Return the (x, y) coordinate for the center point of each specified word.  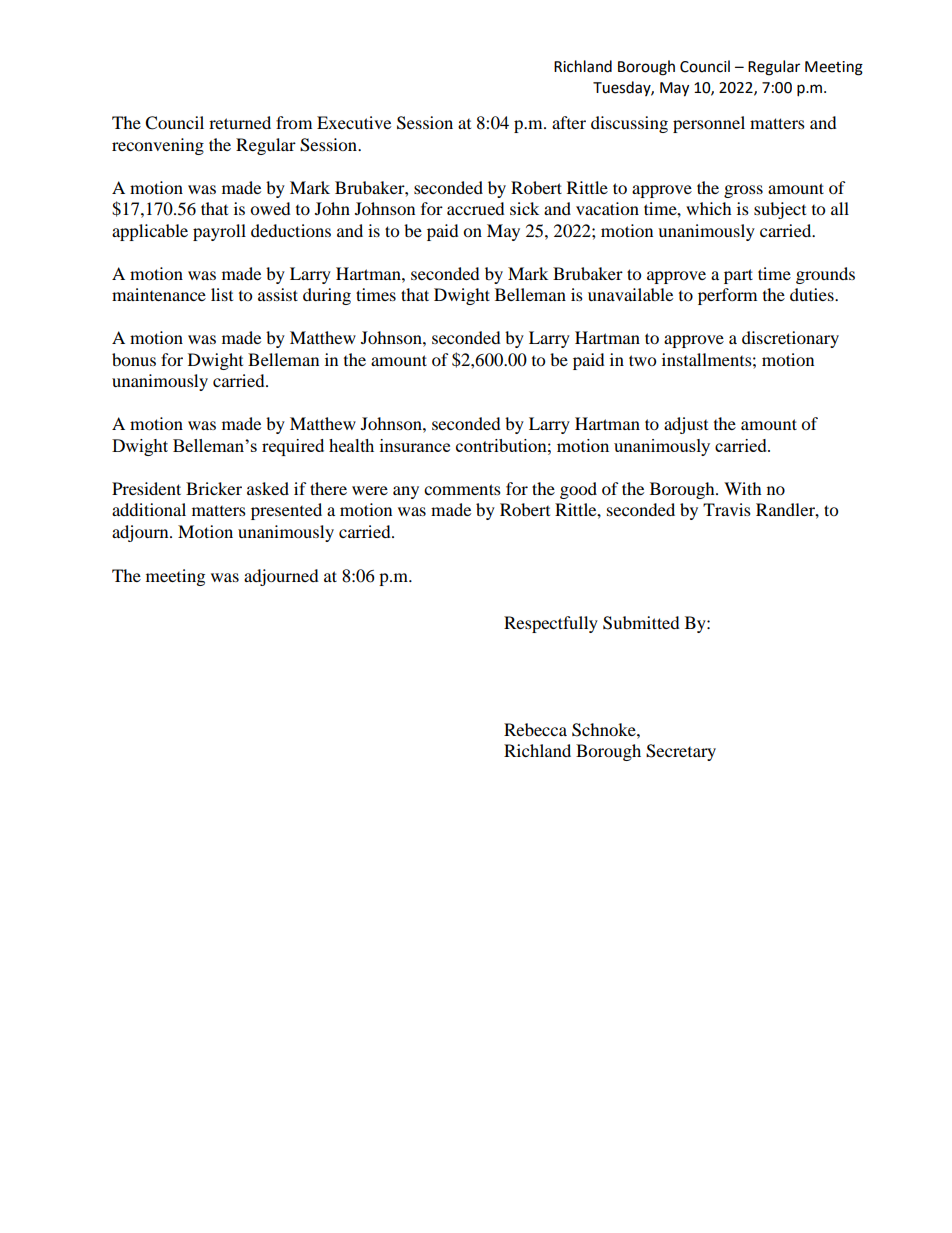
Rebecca (535, 729)
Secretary (681, 752)
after (569, 122)
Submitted (641, 623)
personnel (709, 124)
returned (240, 122)
